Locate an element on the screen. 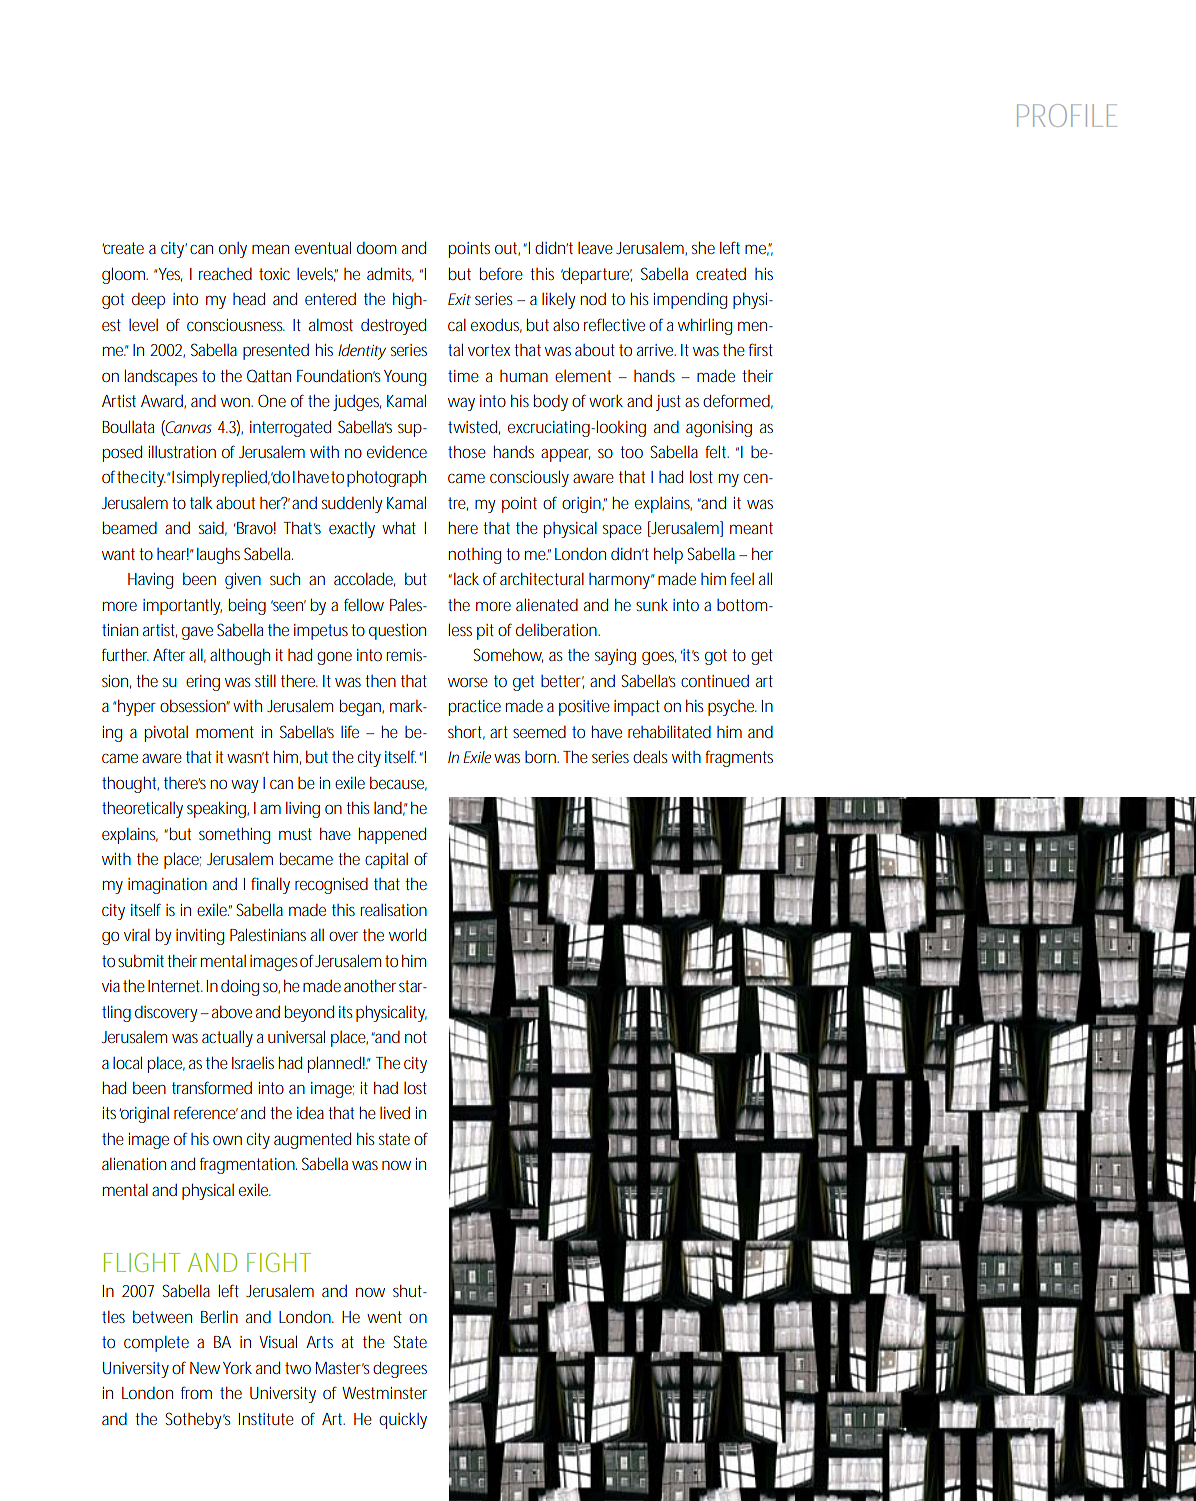  quickly is located at coordinates (403, 1421).
